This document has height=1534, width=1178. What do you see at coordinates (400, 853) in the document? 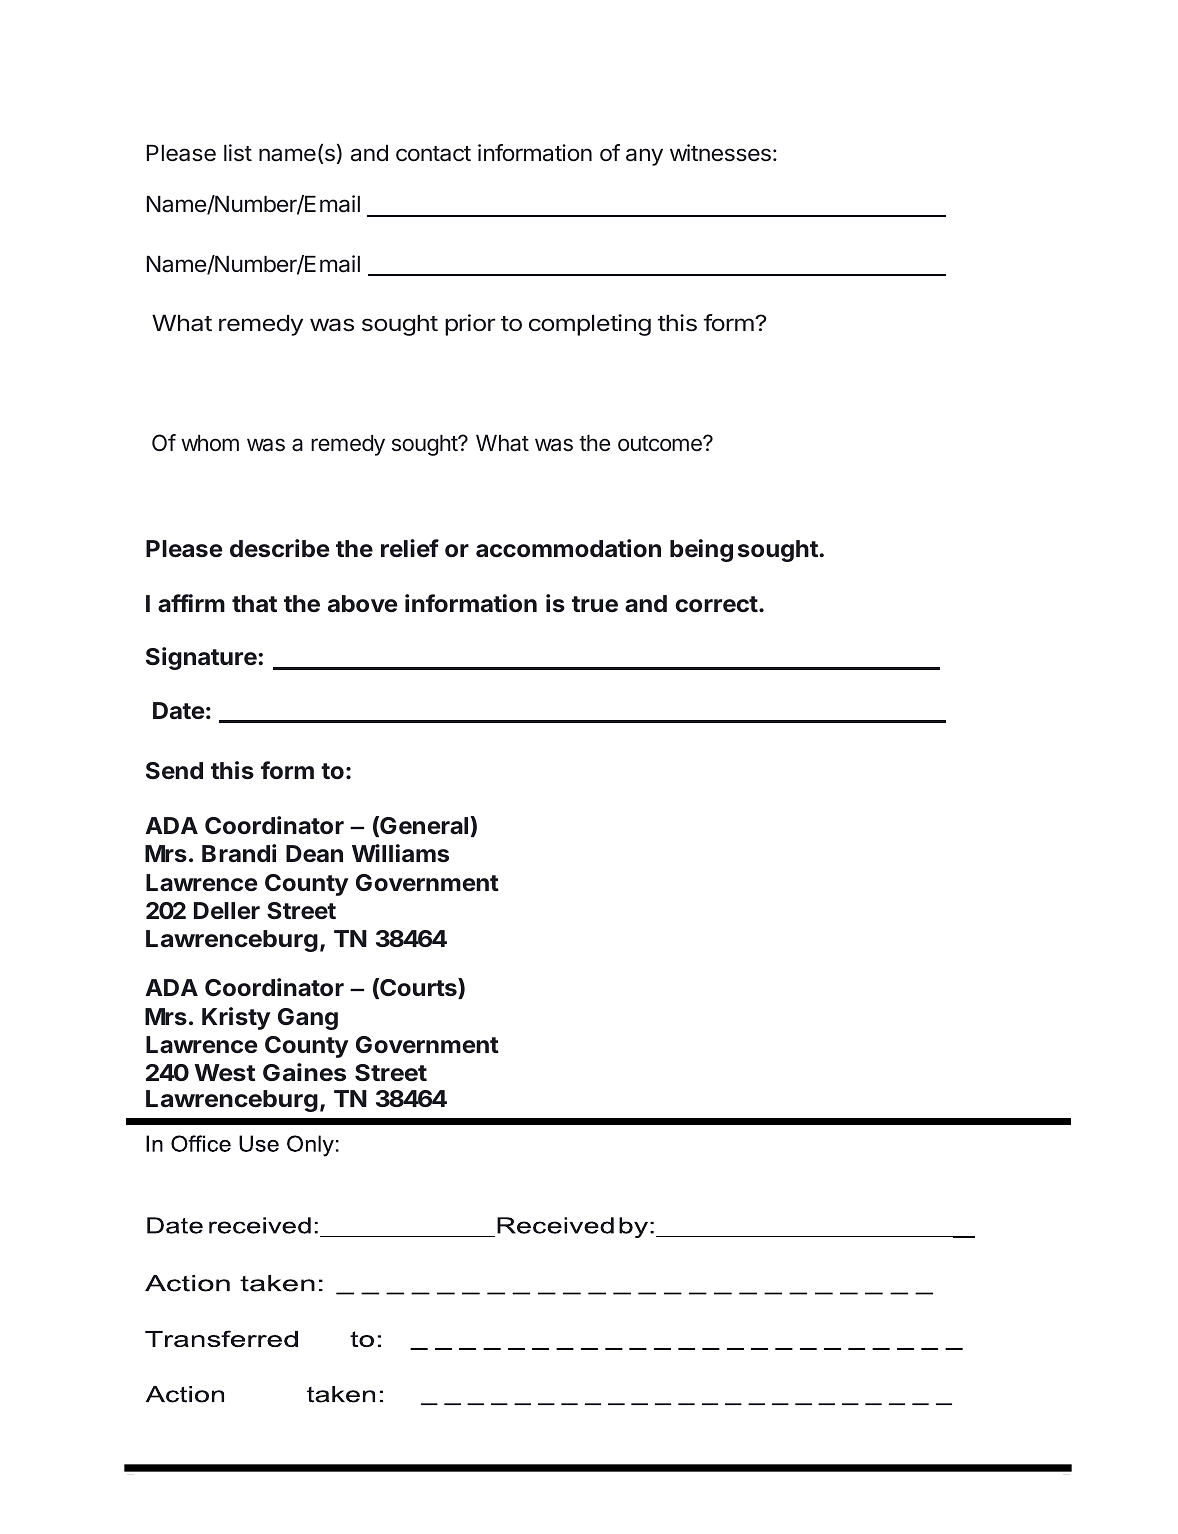
I see `Williams` at bounding box center [400, 853].
